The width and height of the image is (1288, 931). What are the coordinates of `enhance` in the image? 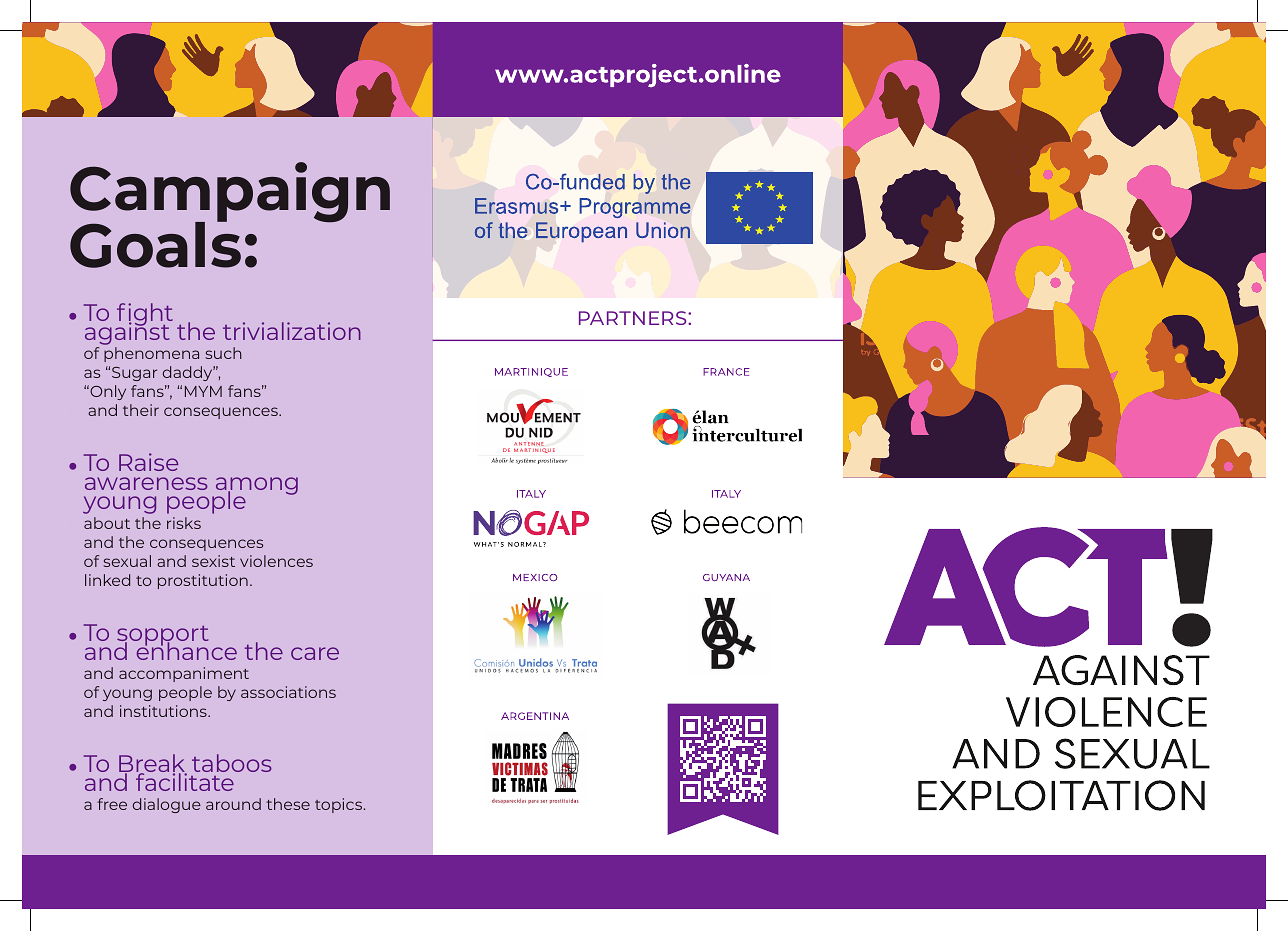 It's located at (185, 650).
